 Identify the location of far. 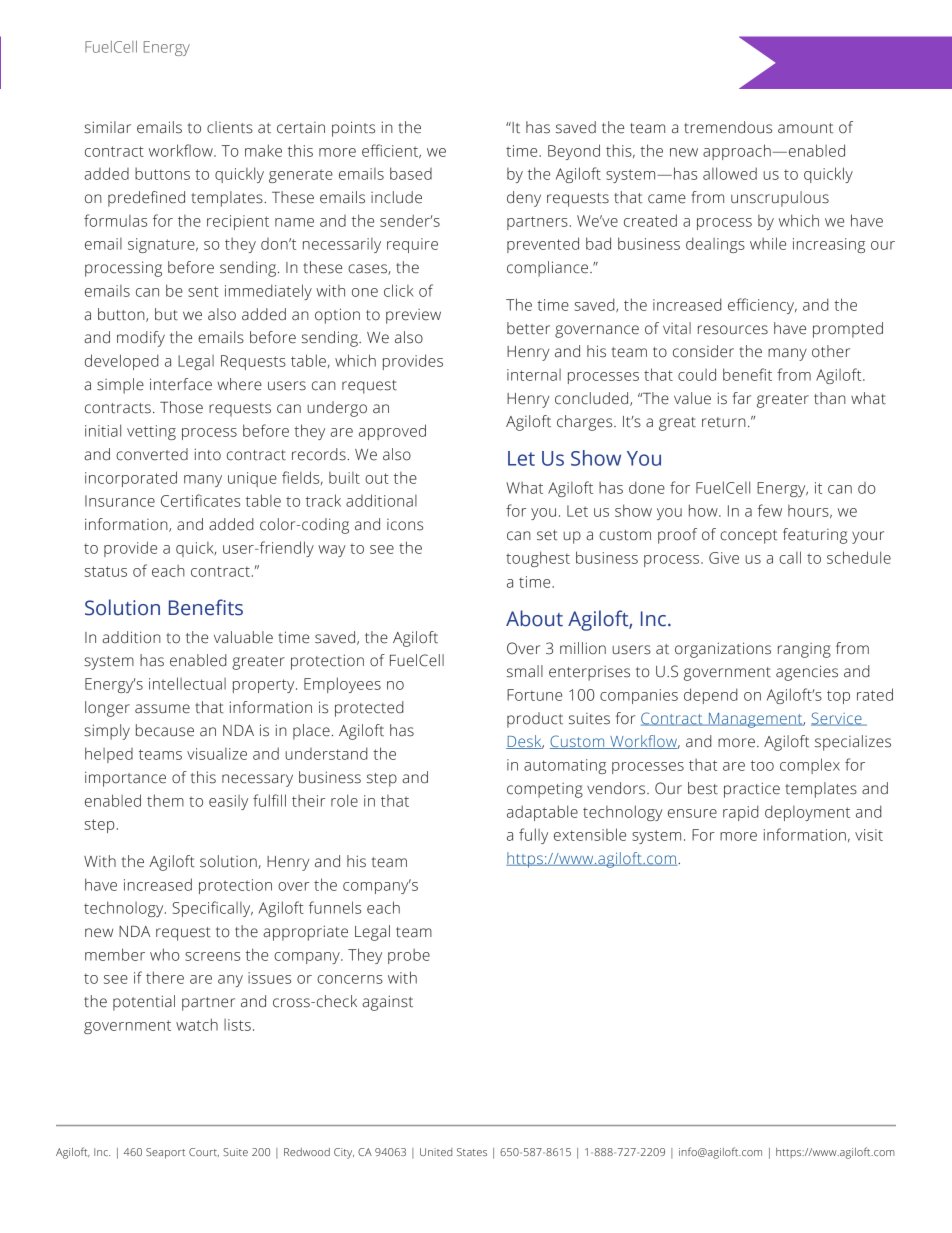
(741, 398).
